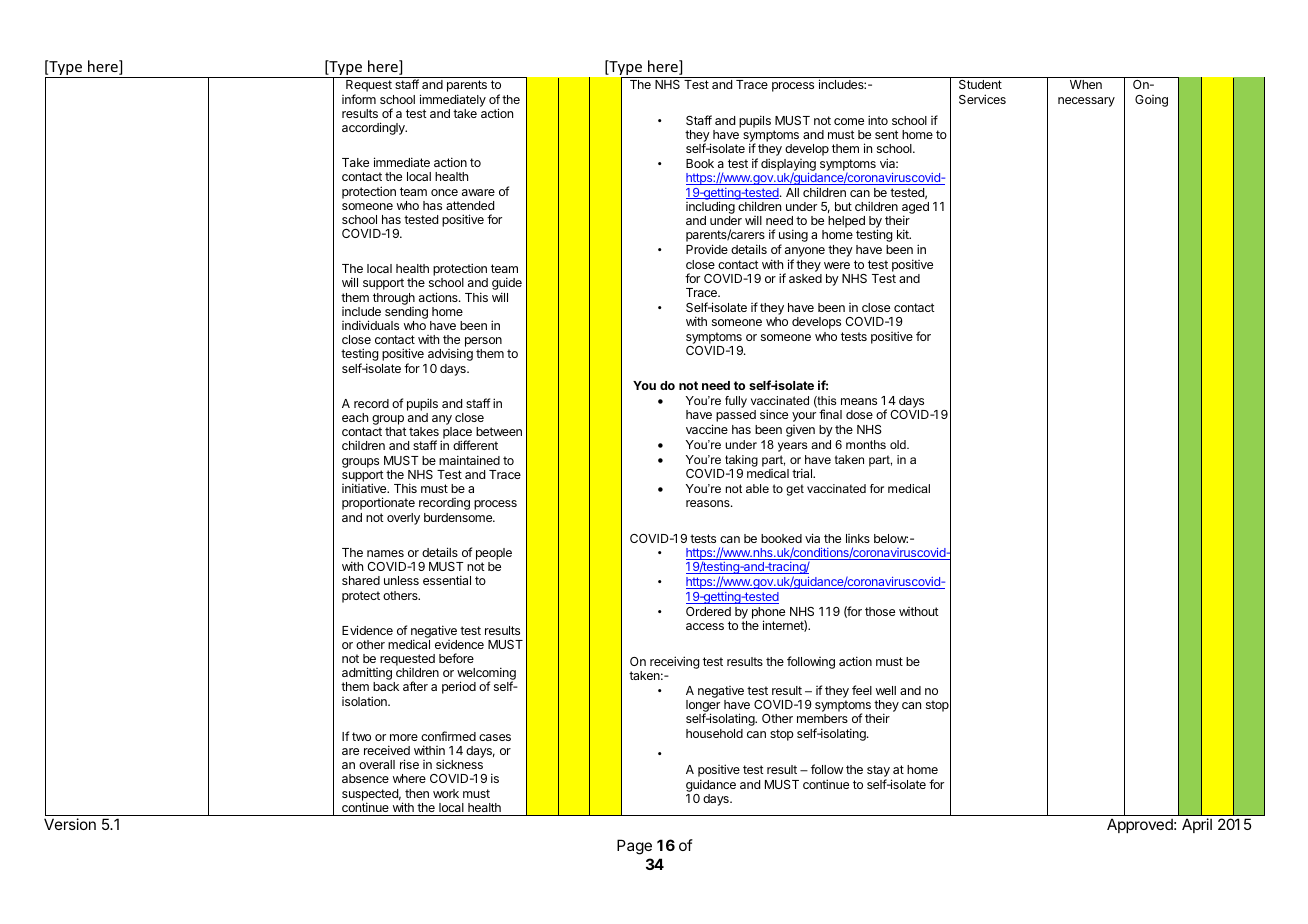 Image resolution: width=1308 pixels, height=924 pixels. Describe the element at coordinates (483, 343) in the screenshot. I see `person` at that location.
